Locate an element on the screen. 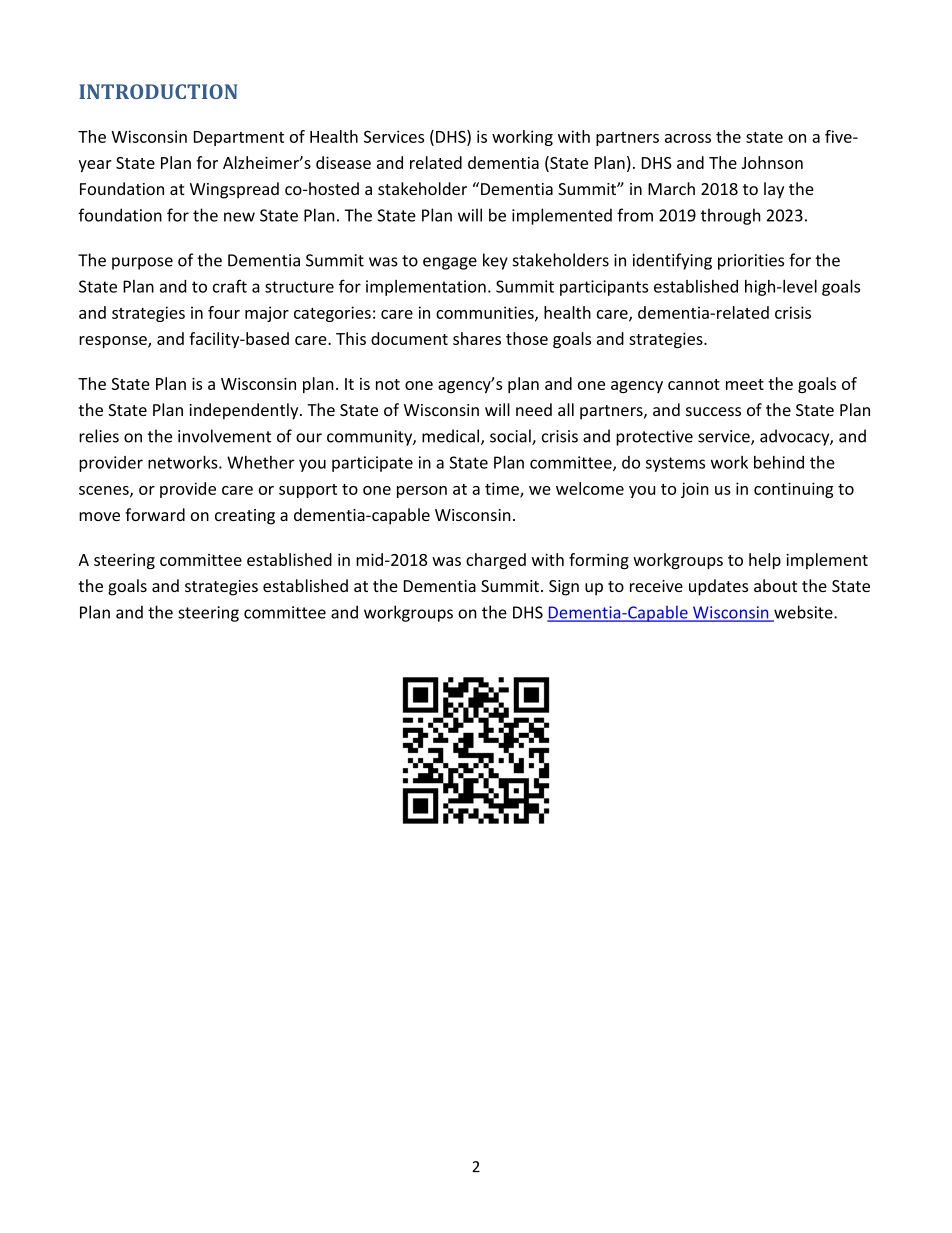 This screenshot has width=952, height=1233. response is located at coordinates (114, 342).
